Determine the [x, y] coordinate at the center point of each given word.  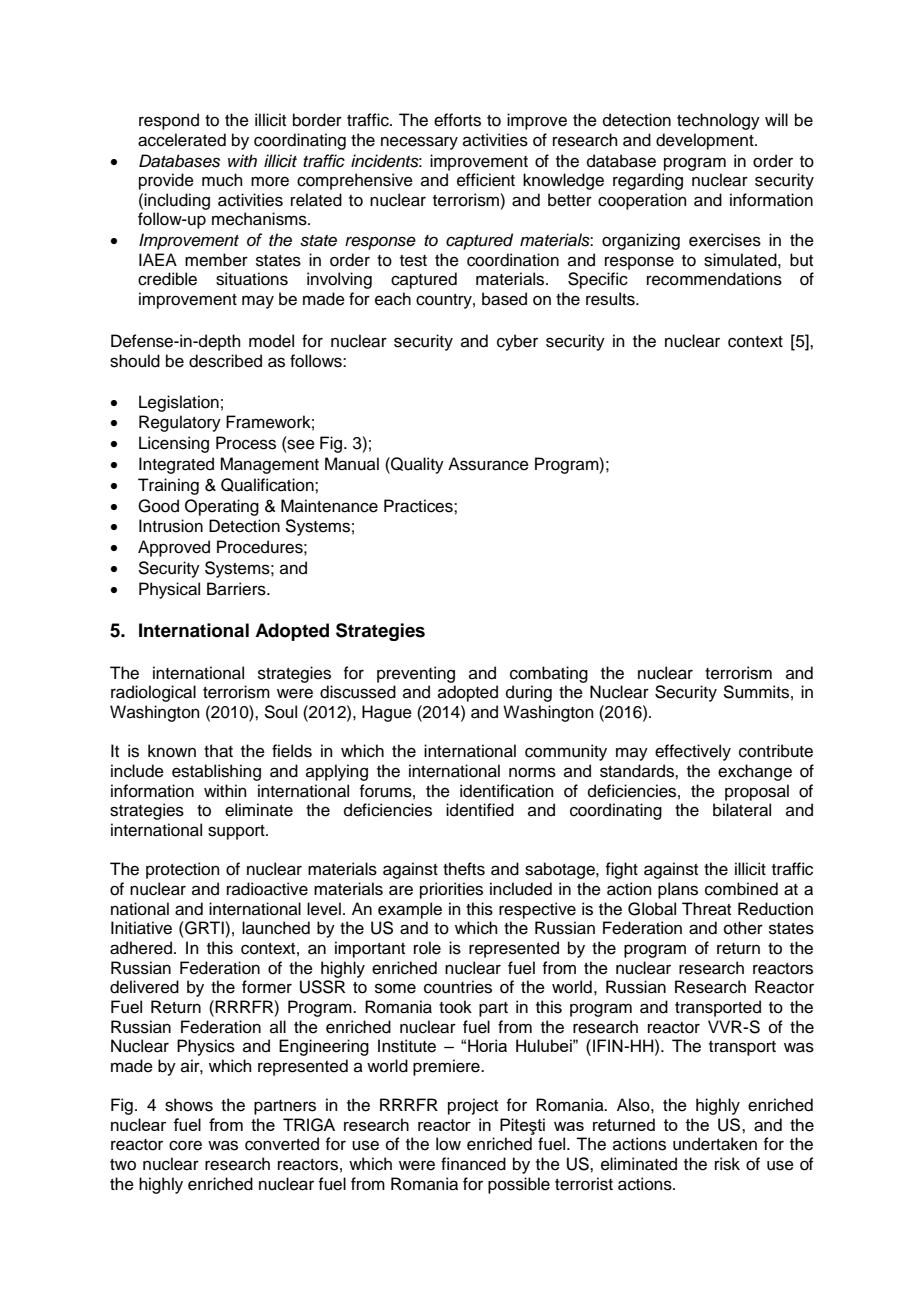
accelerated [182, 140]
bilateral [742, 810]
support [237, 832]
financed [473, 1164]
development [706, 141]
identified [480, 810]
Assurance [488, 464]
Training [168, 486]
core [185, 1145]
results [611, 299]
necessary [419, 143]
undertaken [715, 1144]
